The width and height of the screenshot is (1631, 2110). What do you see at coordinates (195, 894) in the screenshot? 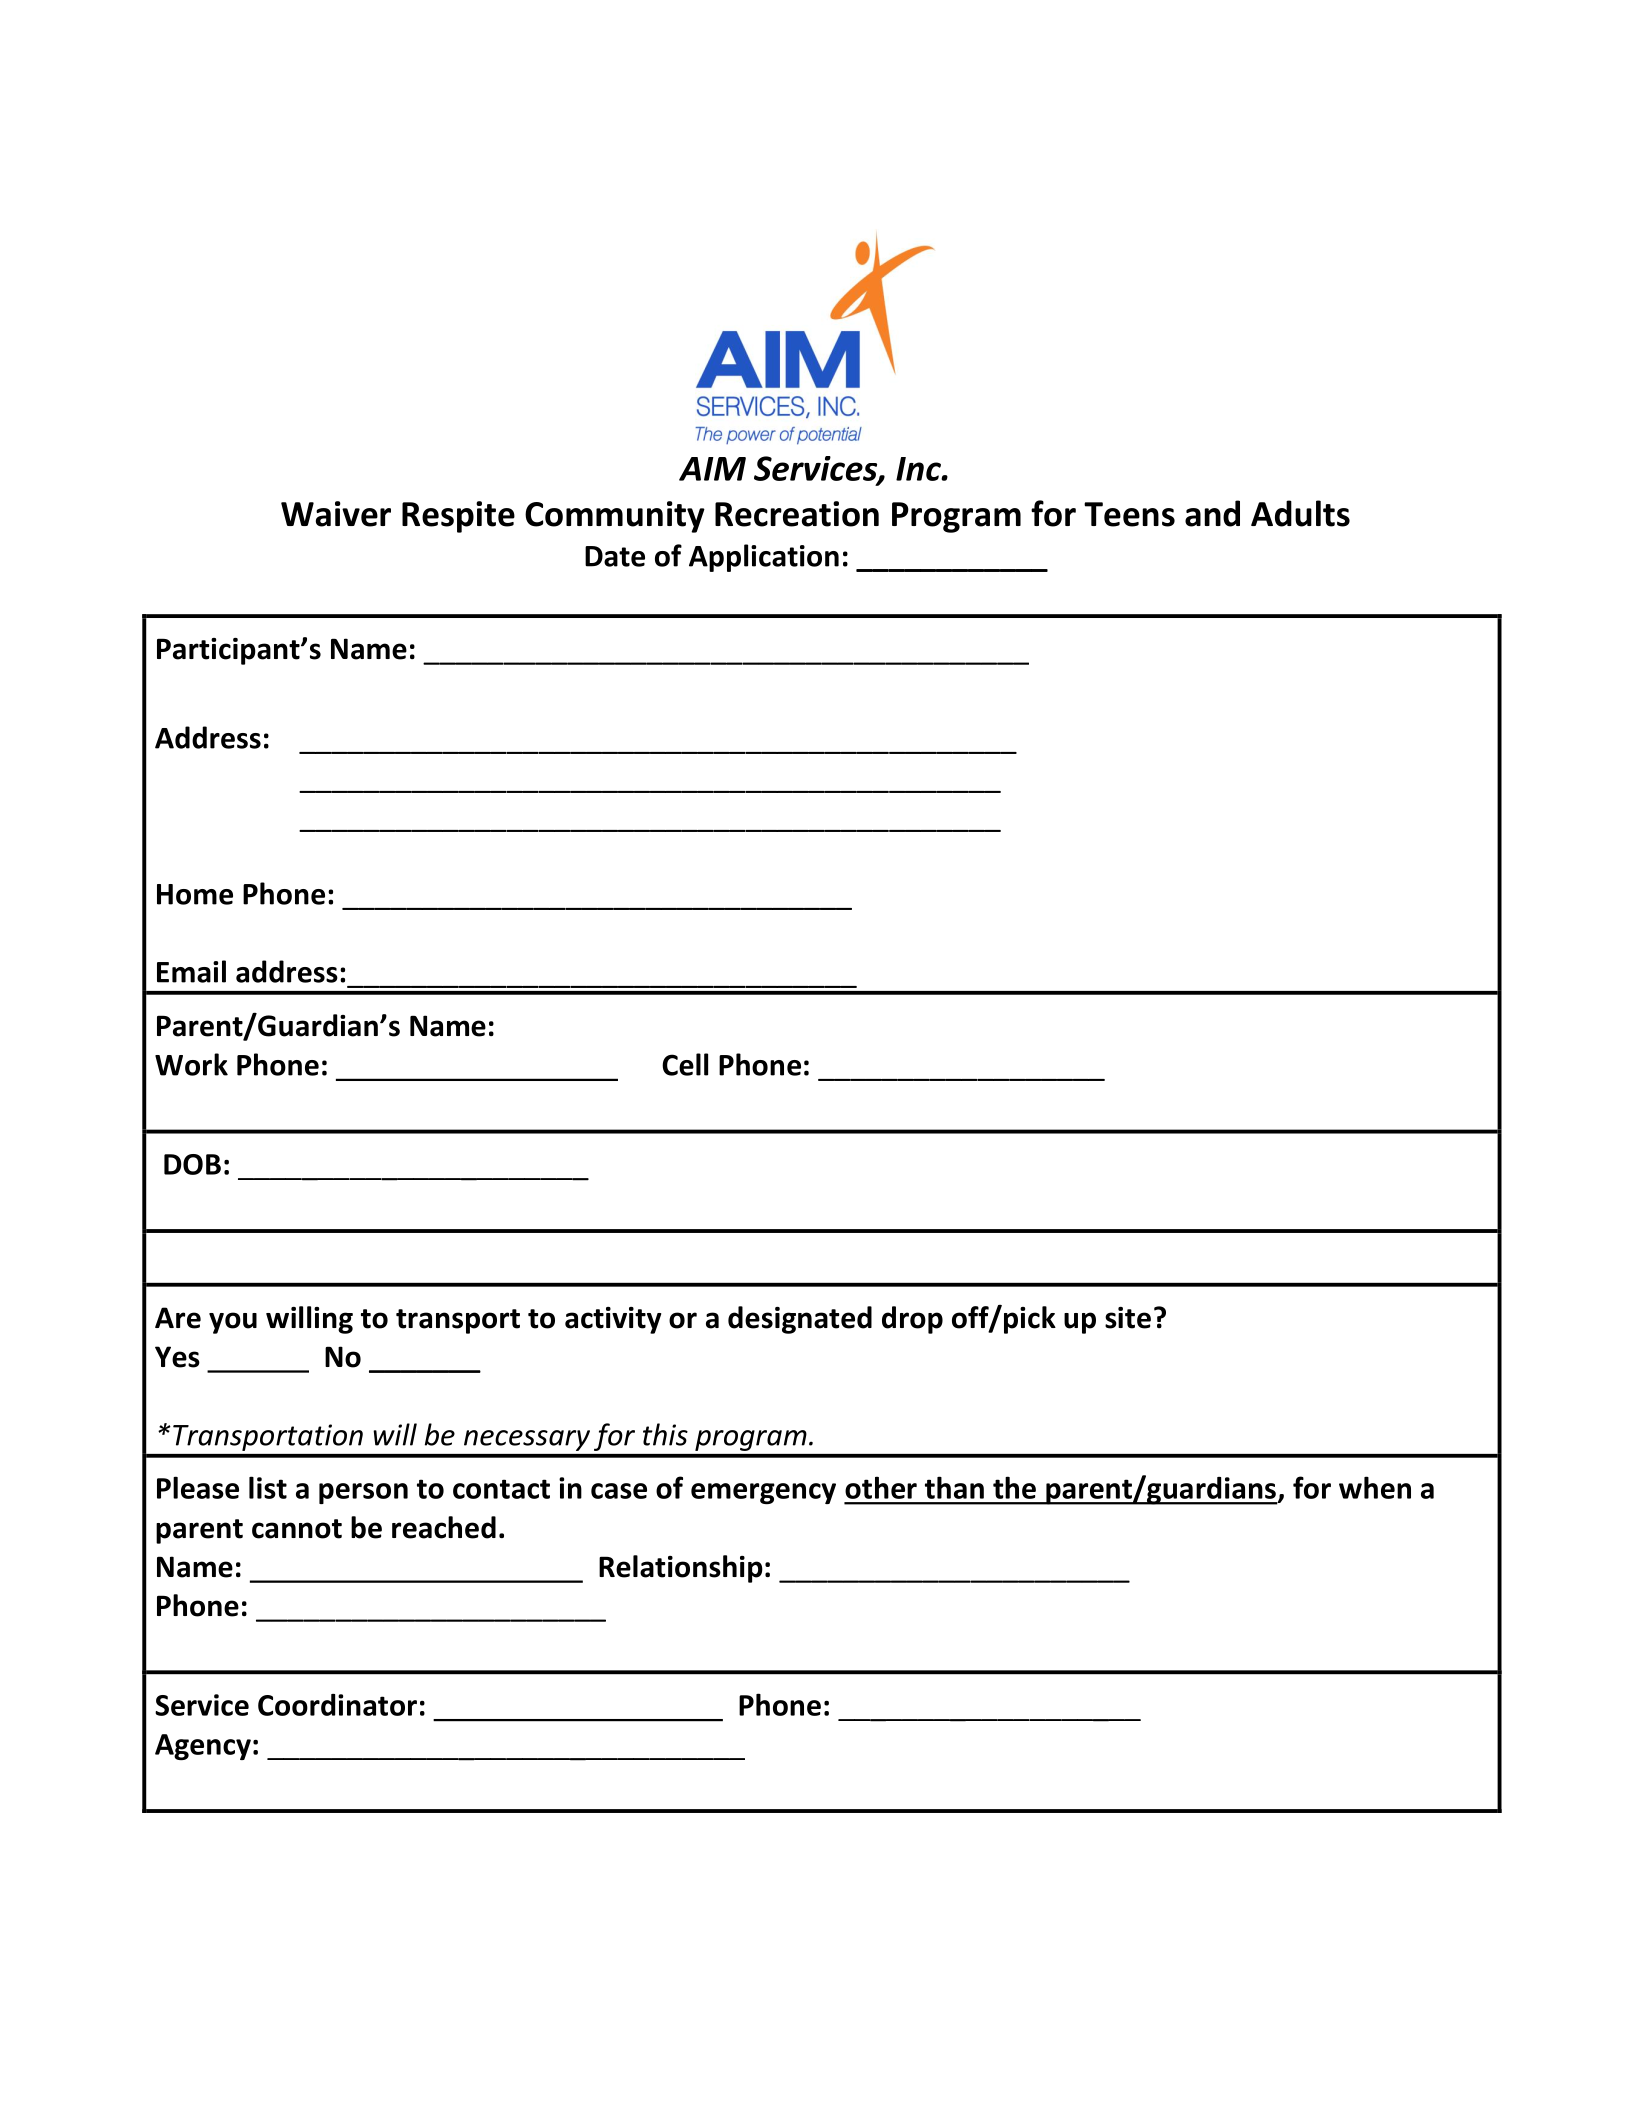
I see `Home` at bounding box center [195, 894].
